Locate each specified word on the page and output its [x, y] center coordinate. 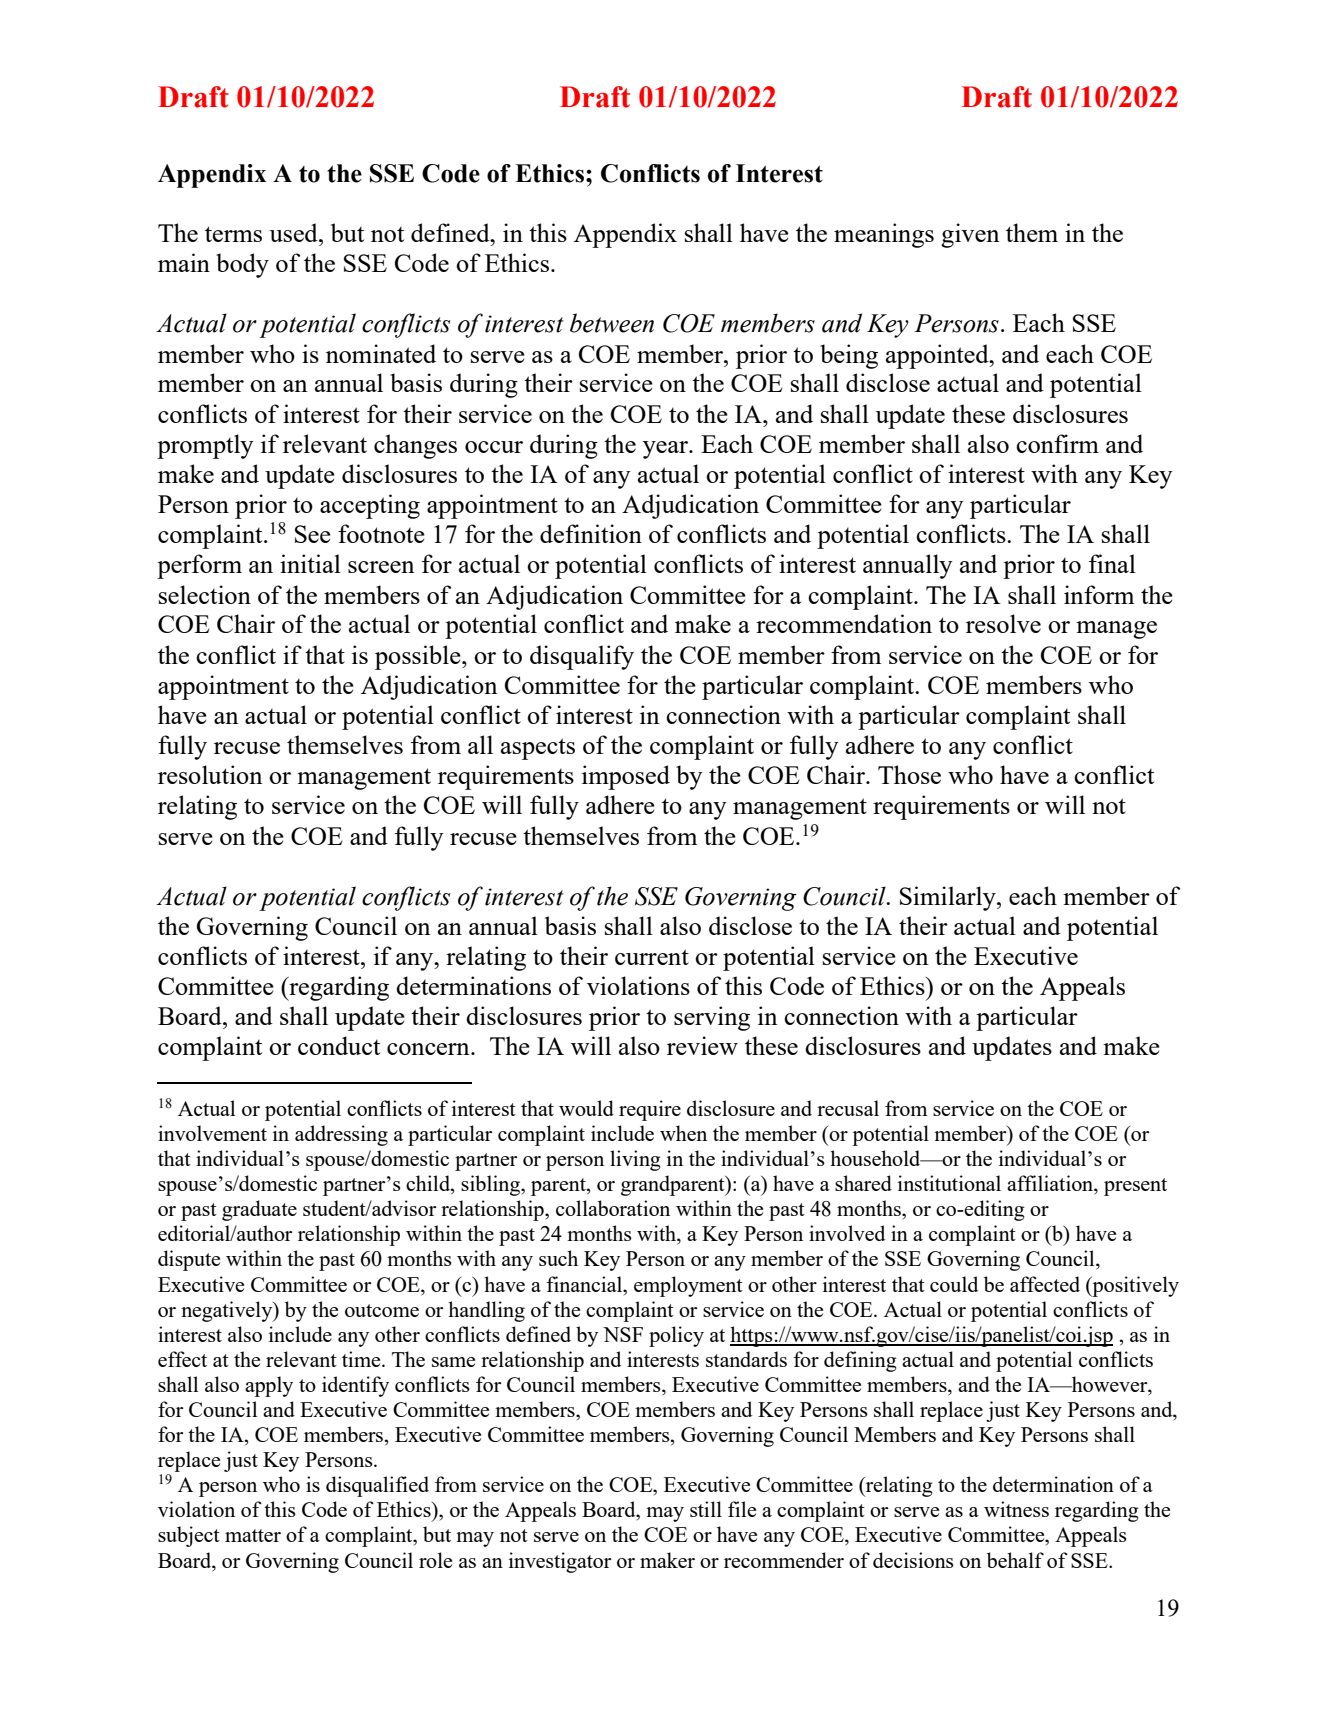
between [612, 323]
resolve [1003, 623]
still [706, 1509]
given [970, 235]
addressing [341, 1135]
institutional [949, 1183]
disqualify [582, 657]
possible [419, 657]
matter [253, 1535]
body [242, 265]
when [683, 1133]
